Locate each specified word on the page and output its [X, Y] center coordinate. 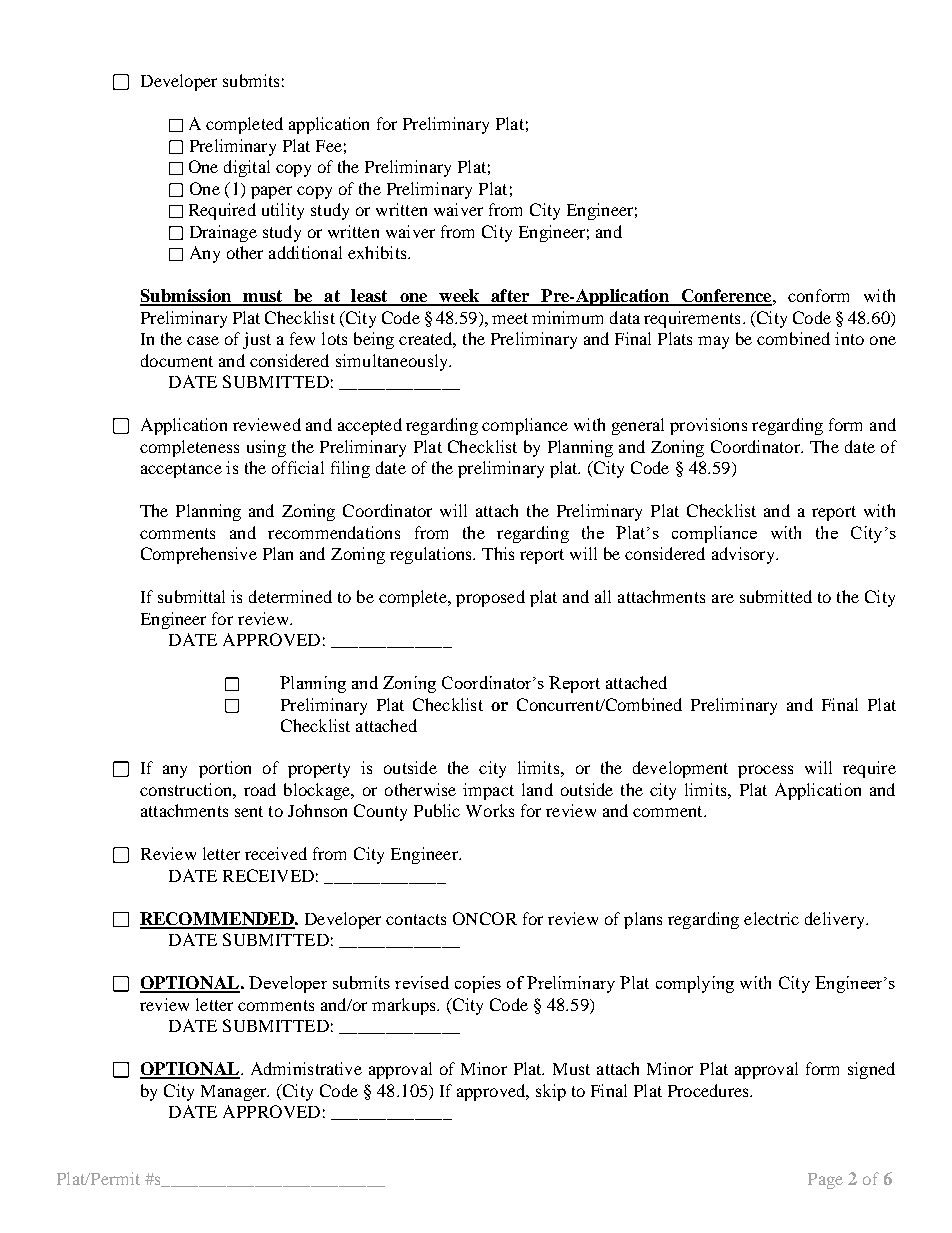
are [723, 598]
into [849, 338]
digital [247, 168]
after [510, 297]
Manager [235, 1093]
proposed [490, 598]
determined [290, 596]
